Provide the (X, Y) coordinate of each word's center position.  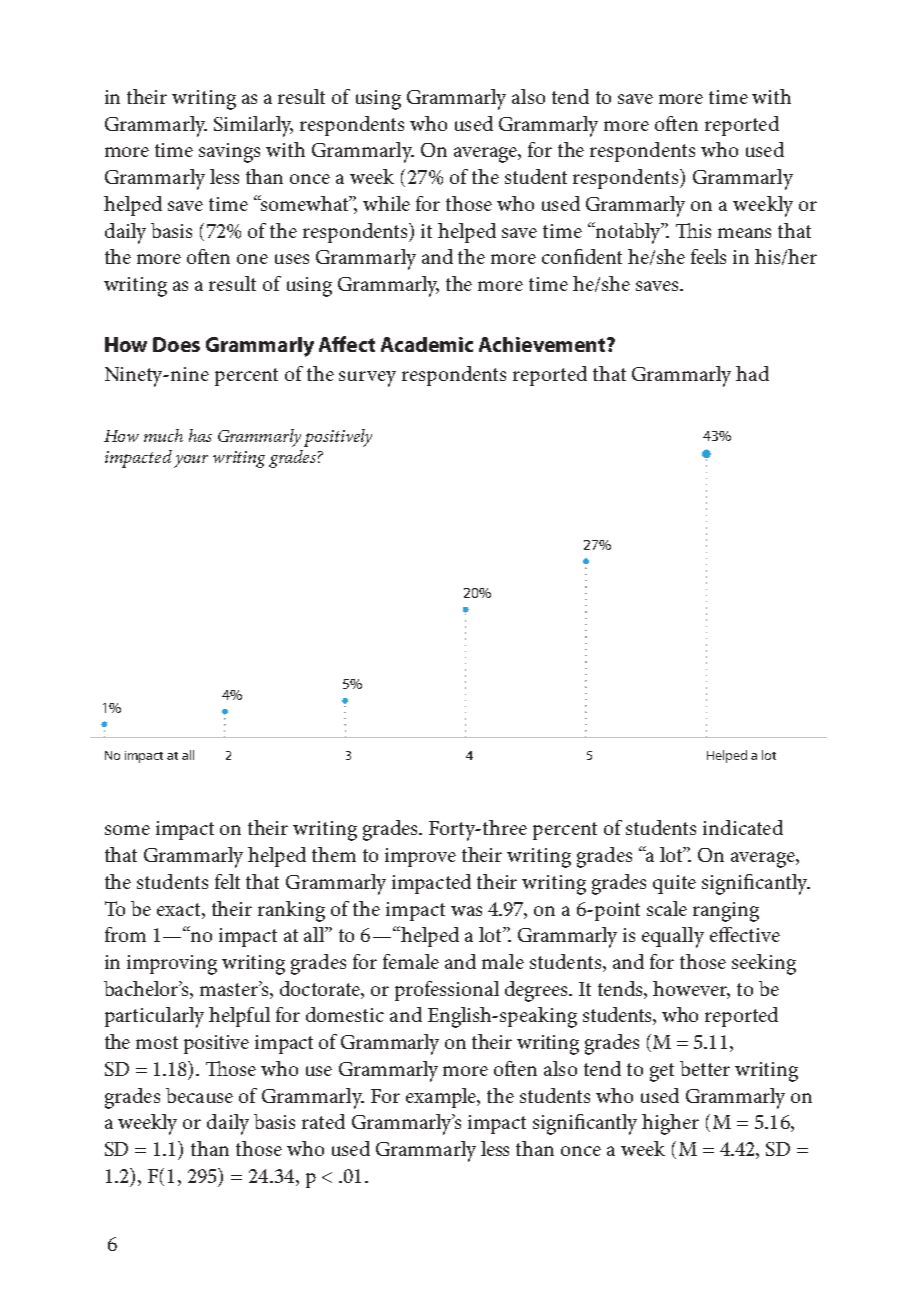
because (199, 1095)
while (386, 203)
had (752, 373)
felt (227, 881)
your (191, 461)
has (200, 435)
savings (229, 153)
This (693, 230)
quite (674, 884)
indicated (743, 827)
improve (420, 857)
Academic (427, 344)
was (466, 911)
